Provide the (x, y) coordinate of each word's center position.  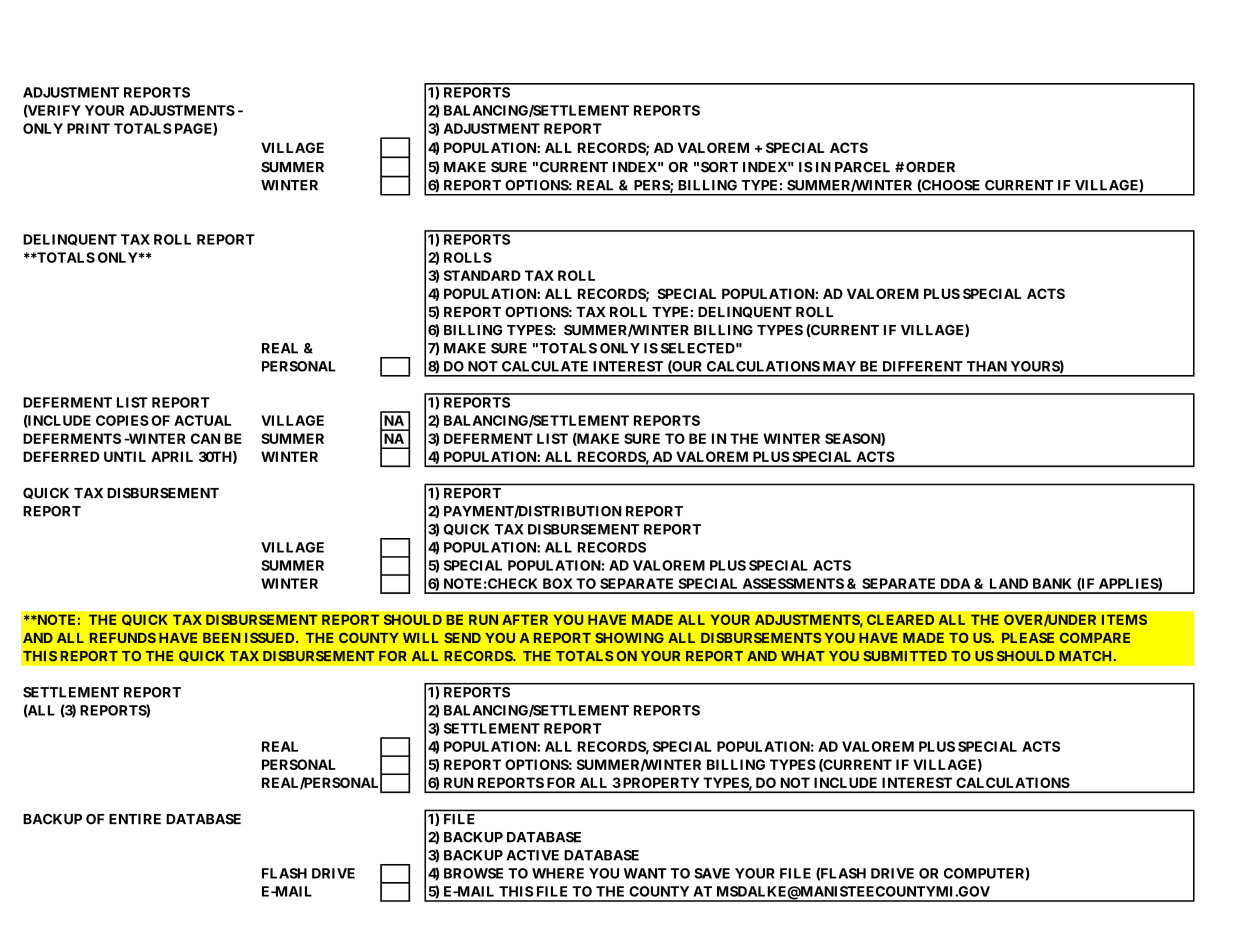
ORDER (930, 167)
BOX (558, 583)
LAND (1009, 583)
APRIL (172, 456)
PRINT (88, 128)
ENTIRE (135, 819)
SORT (719, 167)
